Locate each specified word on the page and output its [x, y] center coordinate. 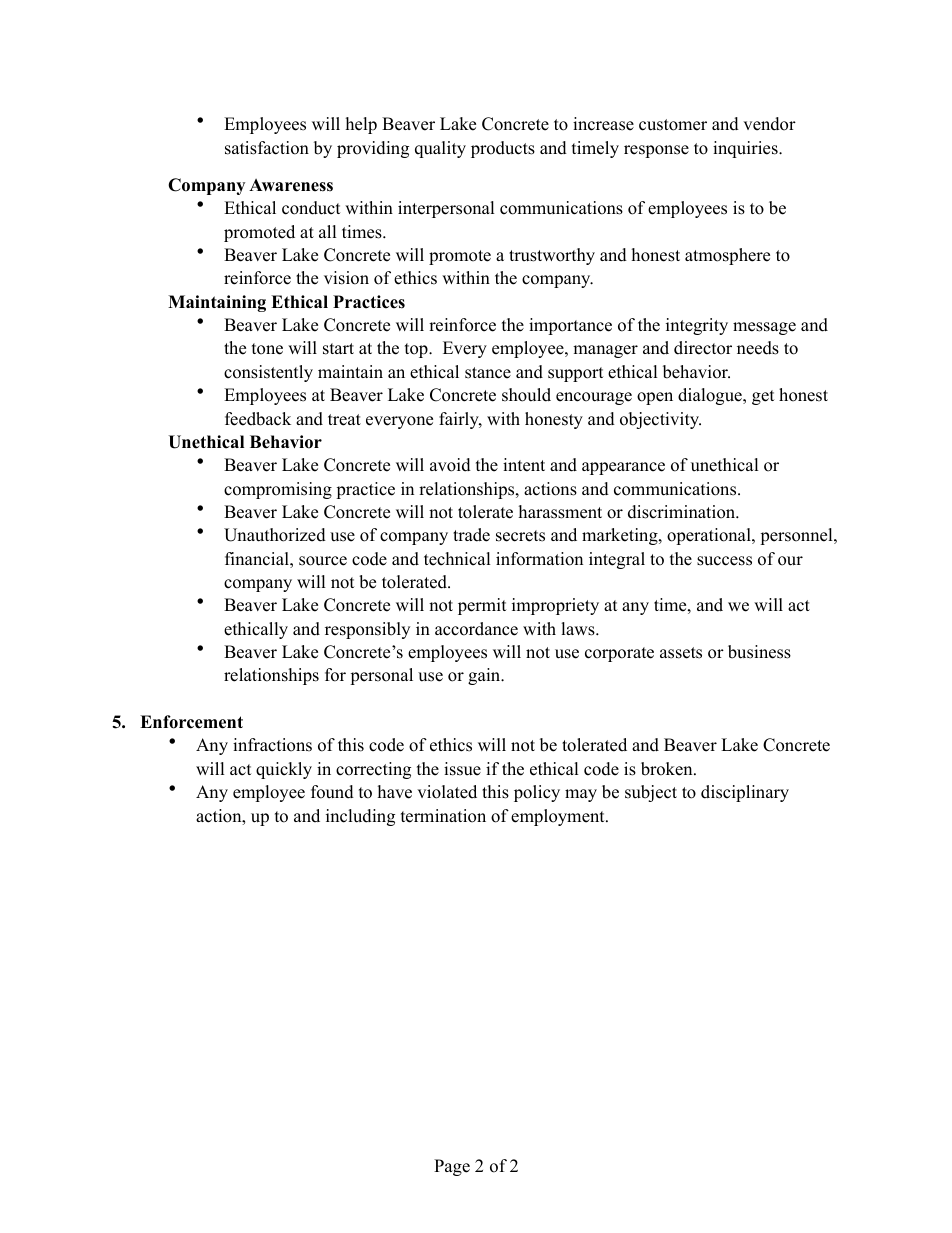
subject [651, 793]
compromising [278, 490]
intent [524, 465]
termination [443, 816]
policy [537, 793]
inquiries [746, 149]
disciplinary [745, 793]
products [503, 149]
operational [710, 536]
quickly [284, 770]
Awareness [291, 185]
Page [452, 1167]
